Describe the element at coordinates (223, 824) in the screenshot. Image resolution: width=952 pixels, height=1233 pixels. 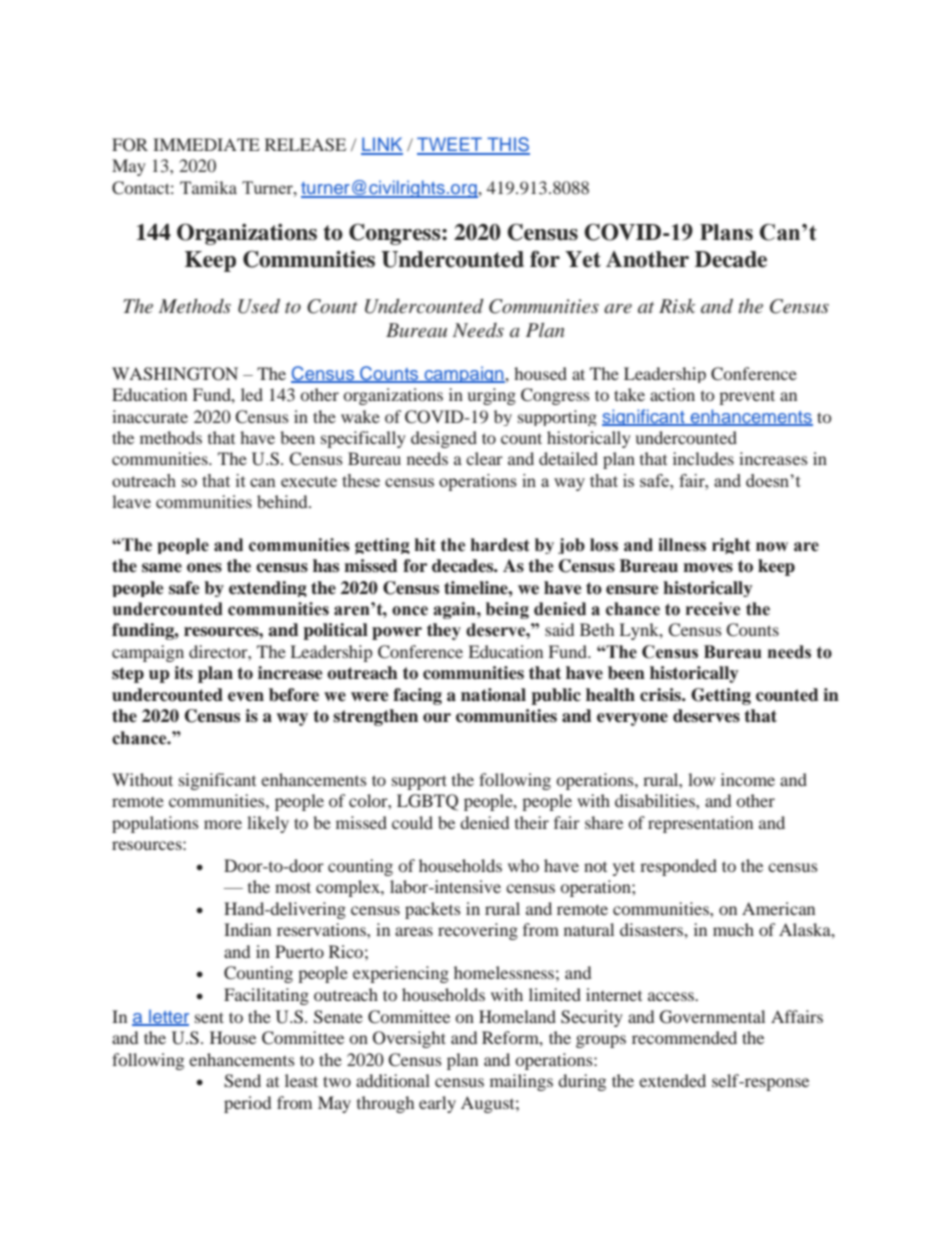
I see `more` at that location.
